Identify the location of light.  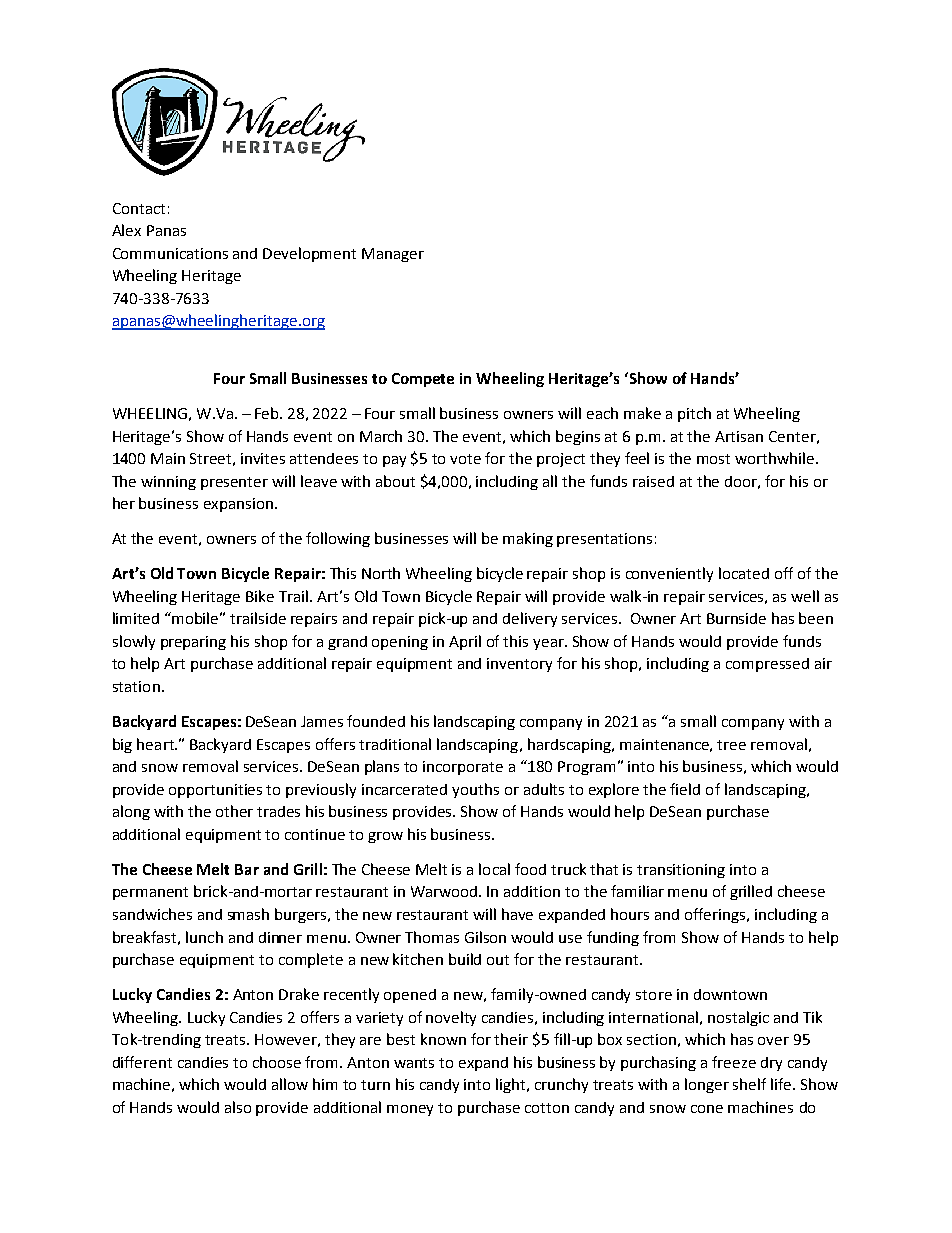
(512, 1085).
